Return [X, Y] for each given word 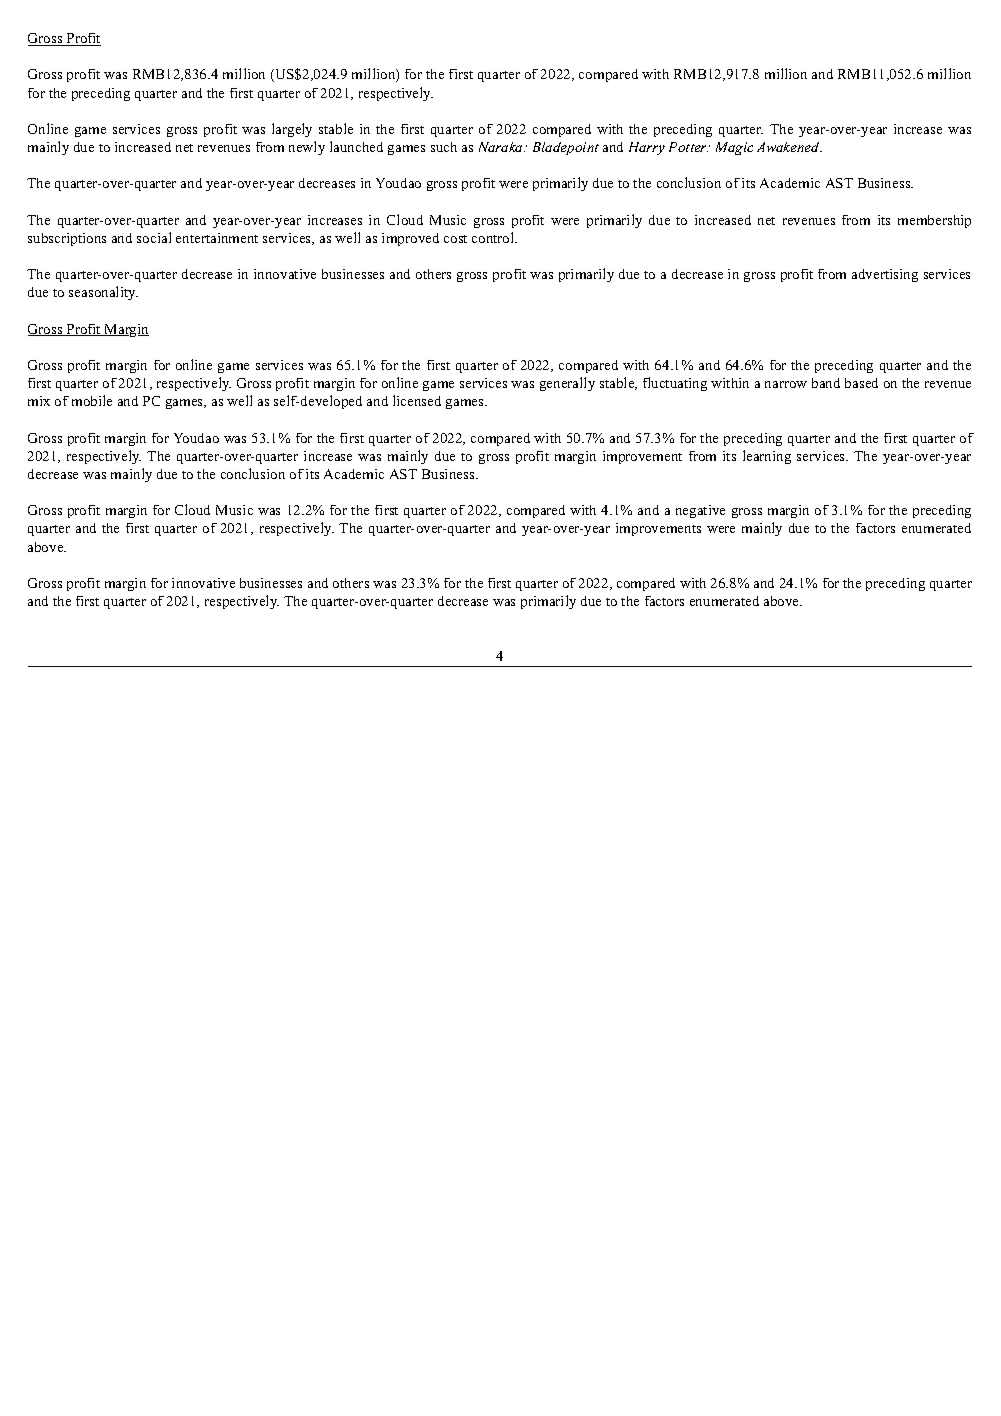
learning [767, 457]
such [444, 147]
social [154, 237]
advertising [885, 275]
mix [39, 401]
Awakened [789, 147]
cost [455, 239]
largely [292, 130]
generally [567, 384]
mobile [92, 400]
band [826, 383]
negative [700, 511]
